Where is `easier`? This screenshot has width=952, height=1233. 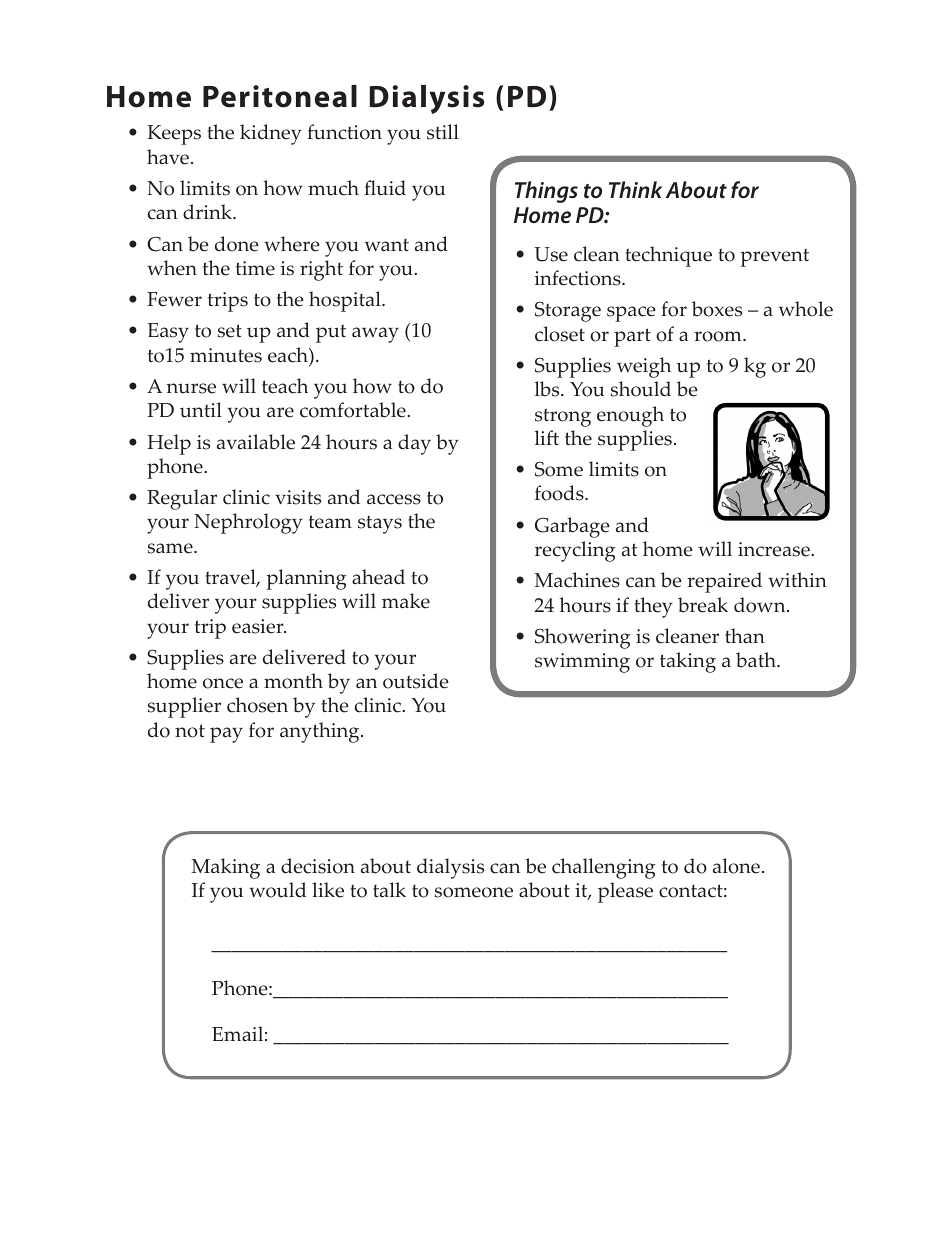 easier is located at coordinates (259, 626).
